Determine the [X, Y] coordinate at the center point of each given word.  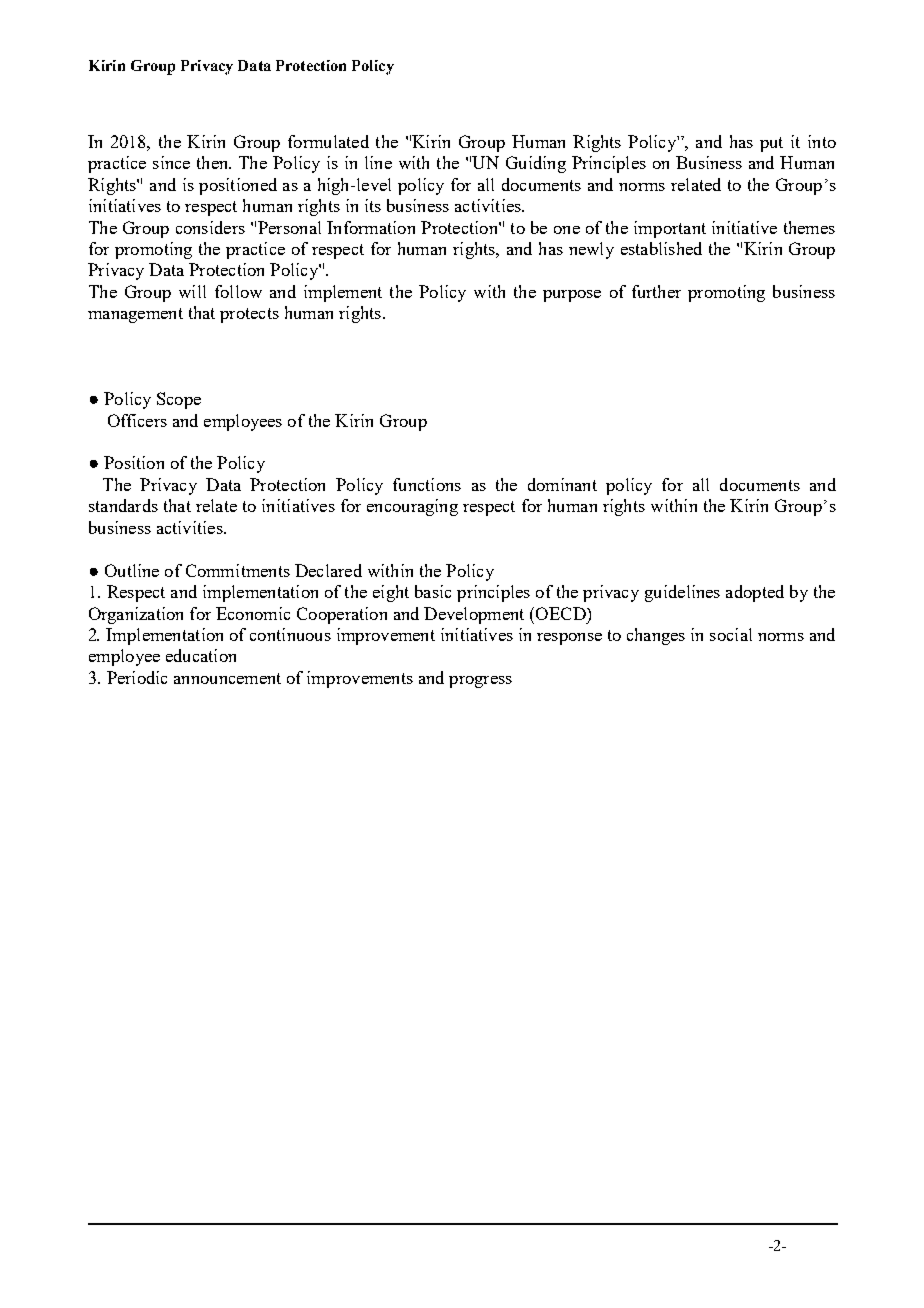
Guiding [536, 164]
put [771, 144]
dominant [562, 484]
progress [480, 682]
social [731, 634]
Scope [179, 400]
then [214, 162]
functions [427, 484]
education [201, 655]
